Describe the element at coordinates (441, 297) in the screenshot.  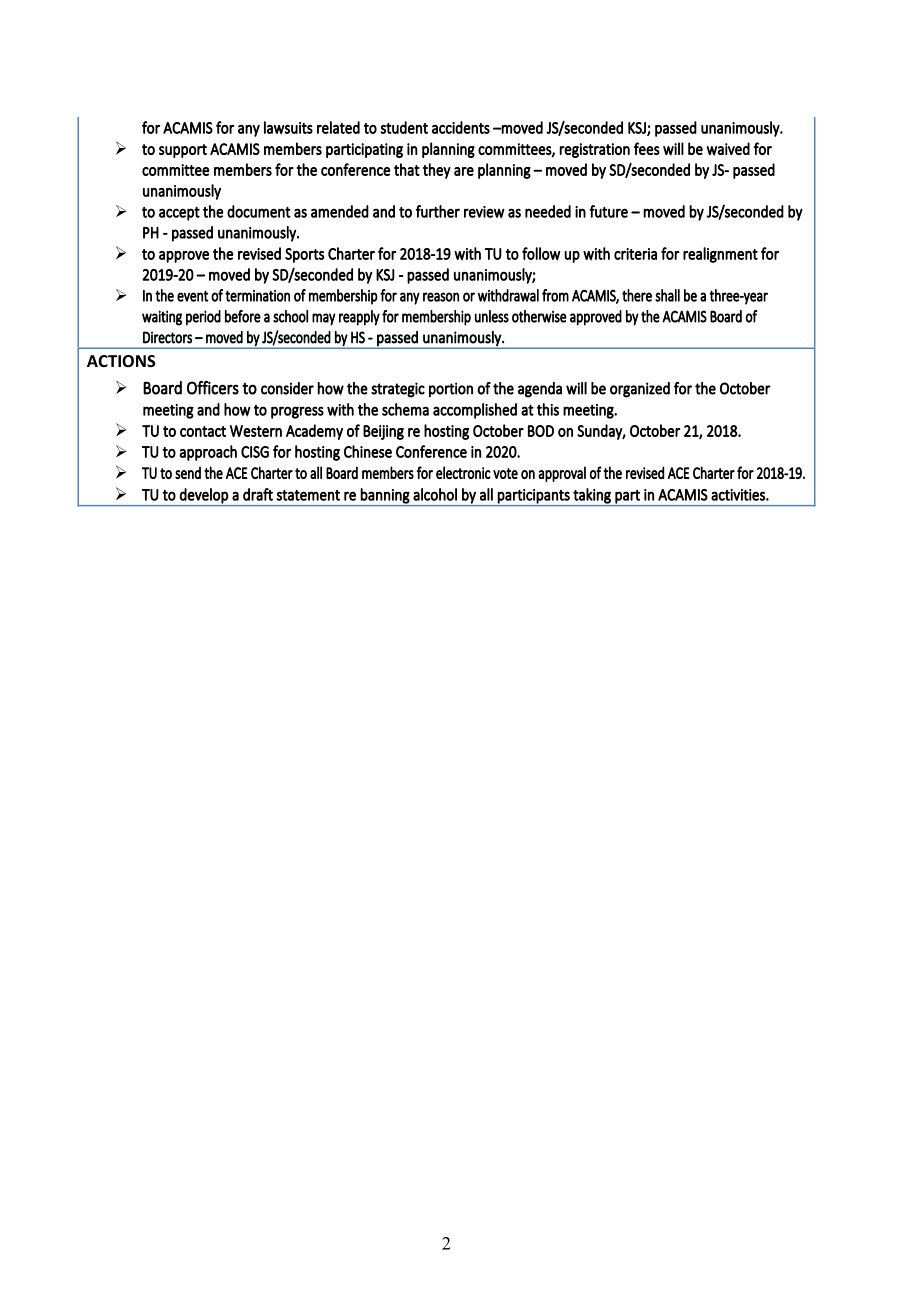
I see `reason` at that location.
